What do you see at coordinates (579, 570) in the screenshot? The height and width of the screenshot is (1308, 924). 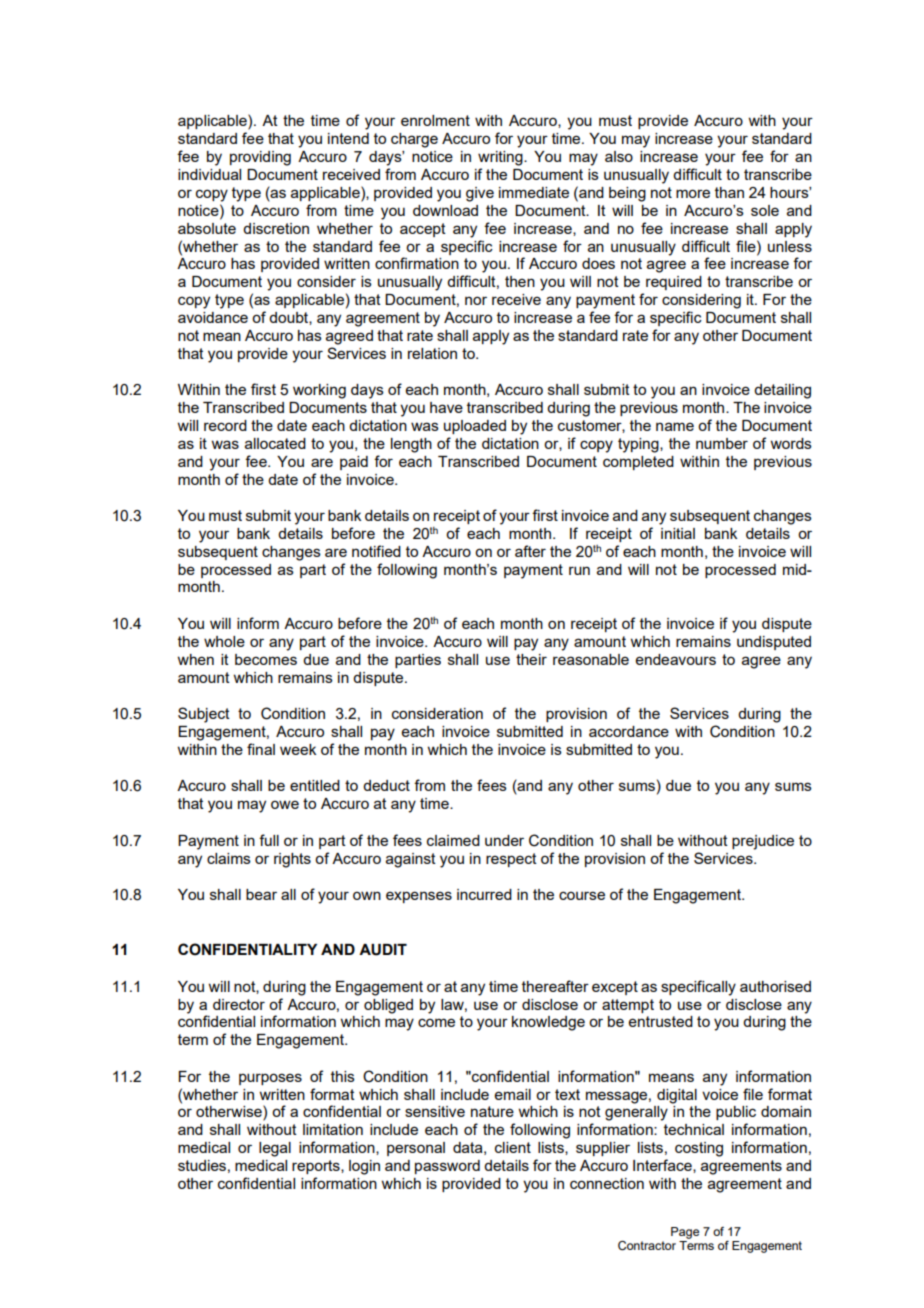 I see `run` at bounding box center [579, 570].
